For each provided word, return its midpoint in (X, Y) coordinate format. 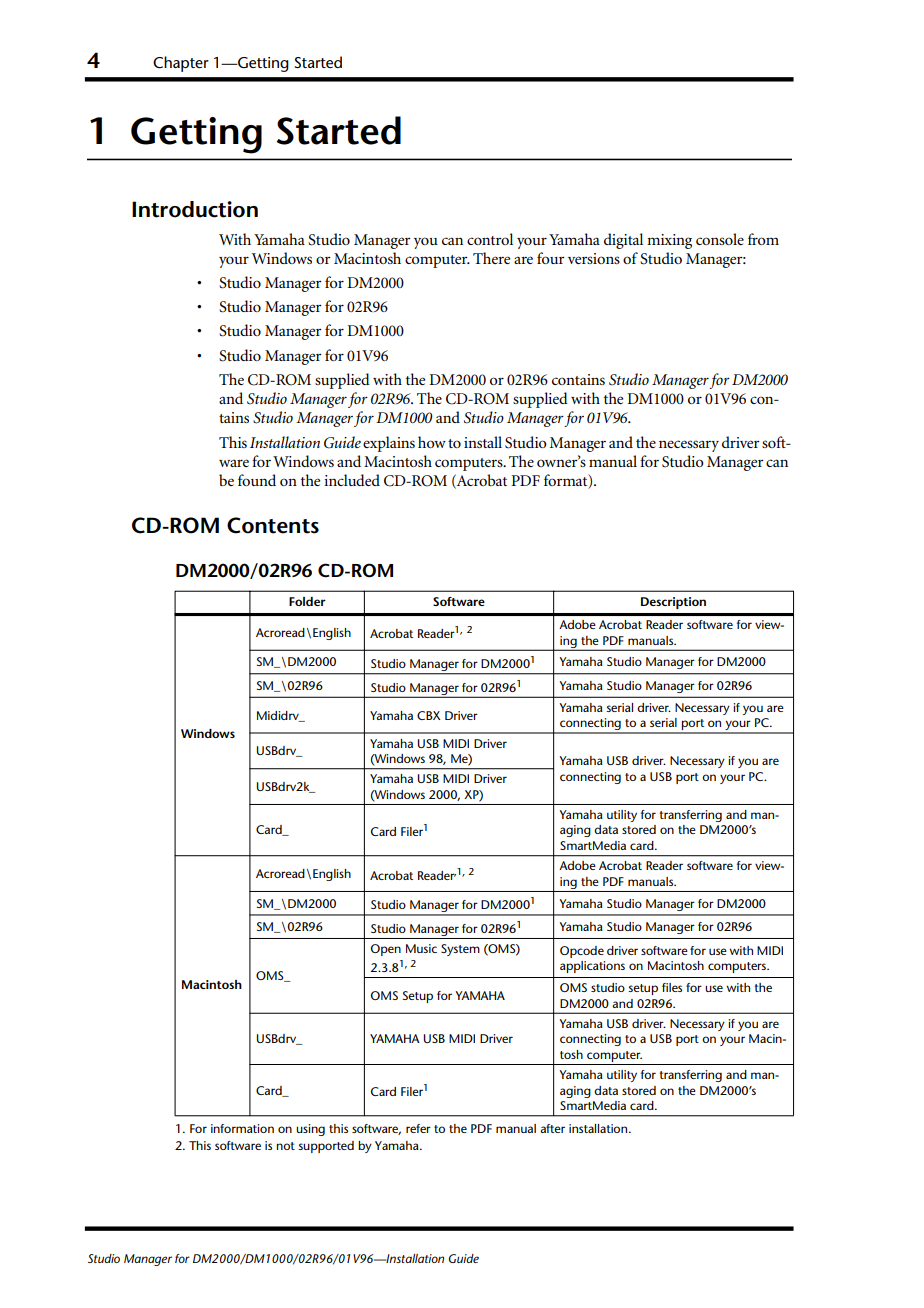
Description (673, 603)
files (672, 987)
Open (386, 950)
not (285, 1146)
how (432, 442)
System (460, 950)
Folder (307, 601)
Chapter (181, 64)
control (490, 239)
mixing (669, 241)
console (720, 239)
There (491, 258)
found (257, 480)
